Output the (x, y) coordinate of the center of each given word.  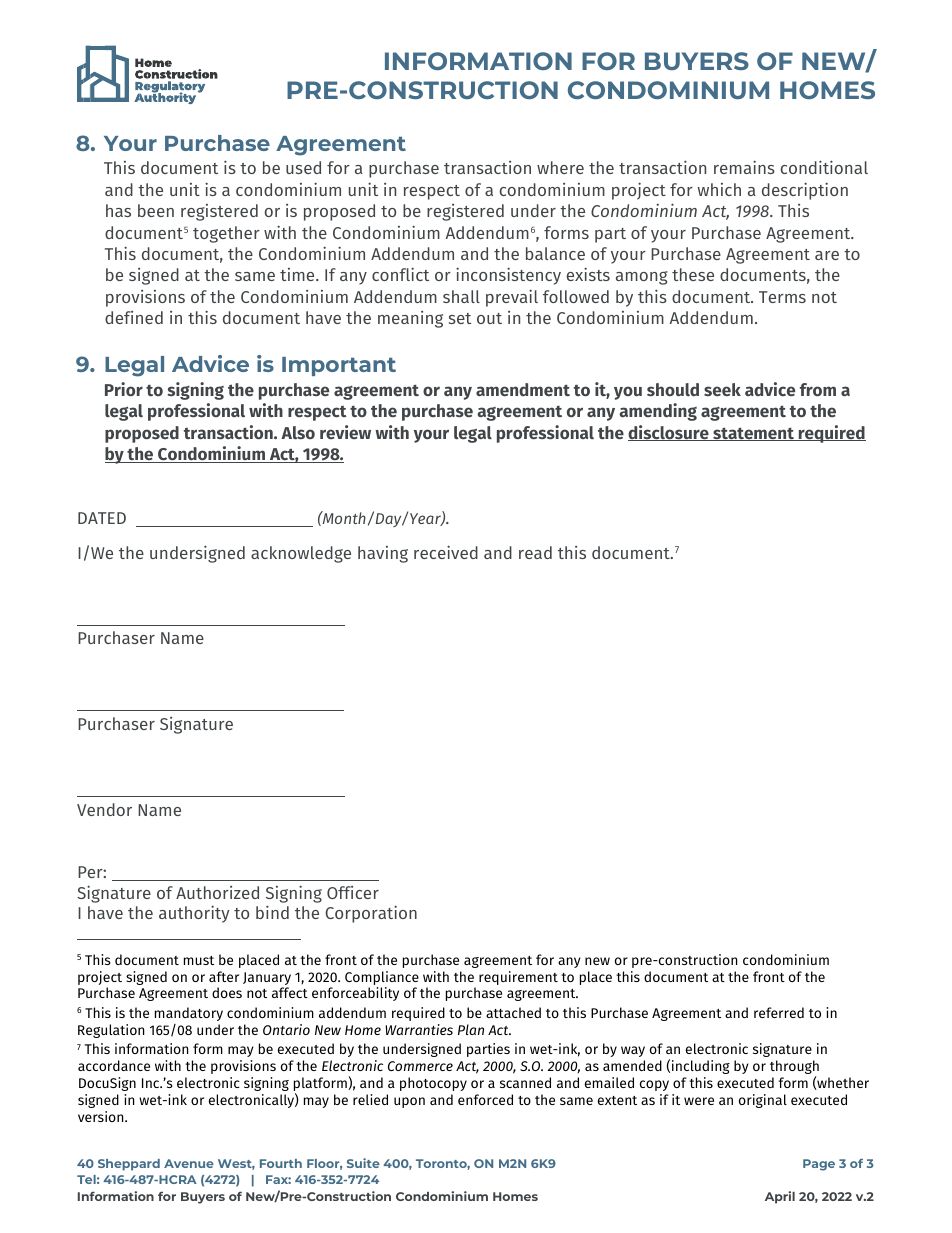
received (446, 552)
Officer (353, 892)
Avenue (189, 1163)
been (156, 210)
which (719, 189)
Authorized (217, 892)
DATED (102, 518)
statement (753, 434)
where (560, 167)
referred (779, 1012)
